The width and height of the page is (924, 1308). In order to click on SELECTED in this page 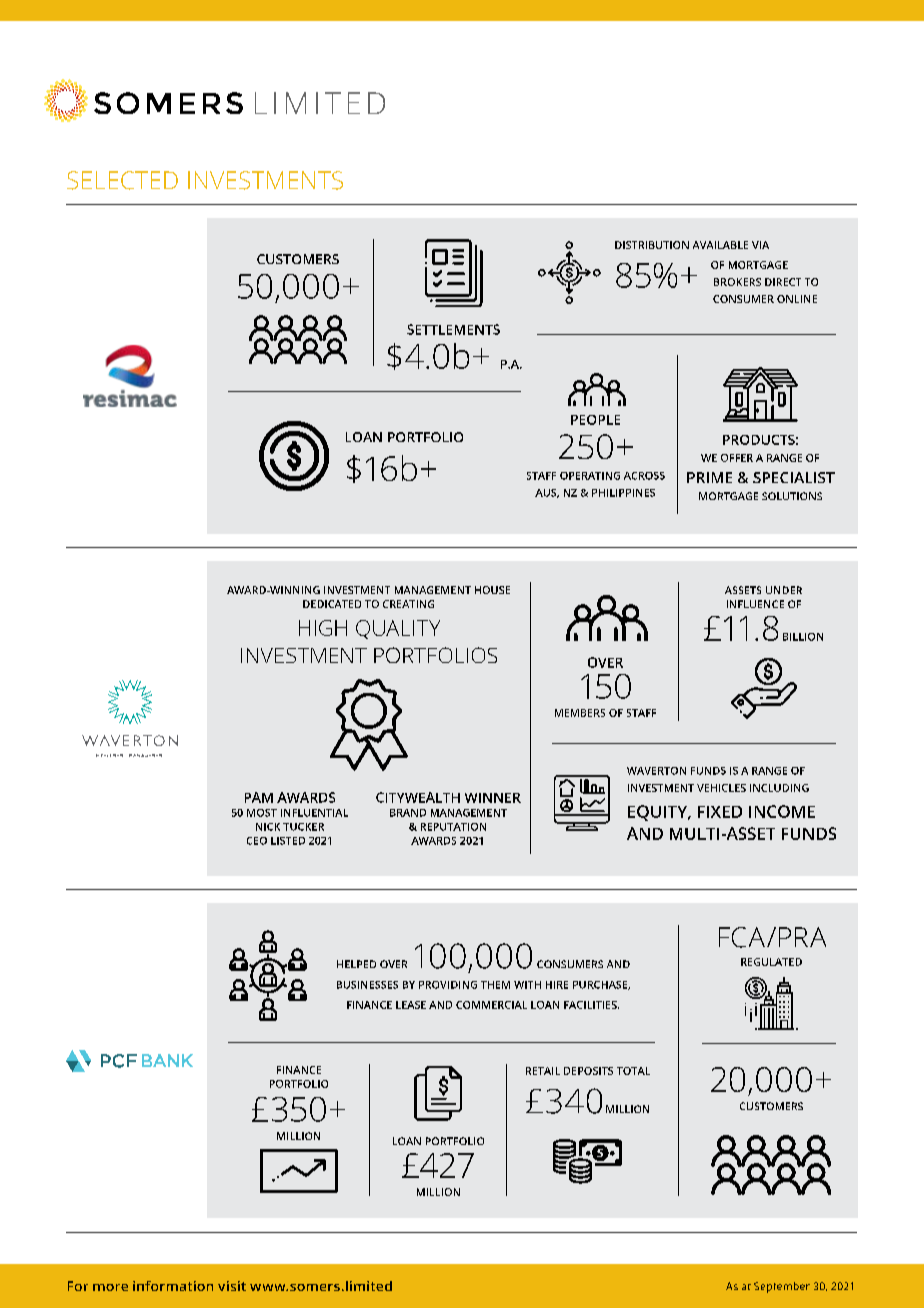, I will do `click(122, 180)`.
